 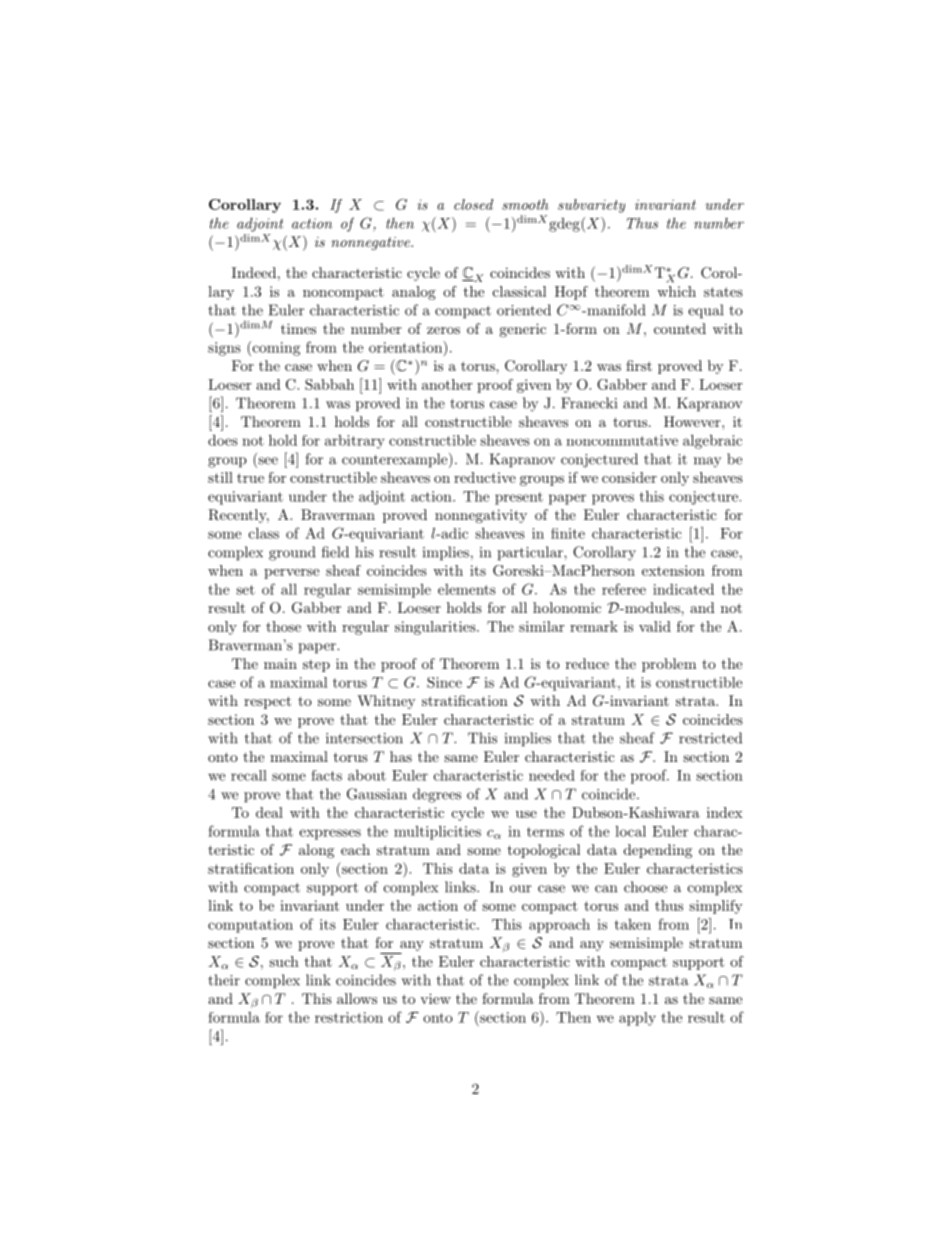 What do you see at coordinates (267, 462) in the screenshot?
I see `see` at bounding box center [267, 462].
